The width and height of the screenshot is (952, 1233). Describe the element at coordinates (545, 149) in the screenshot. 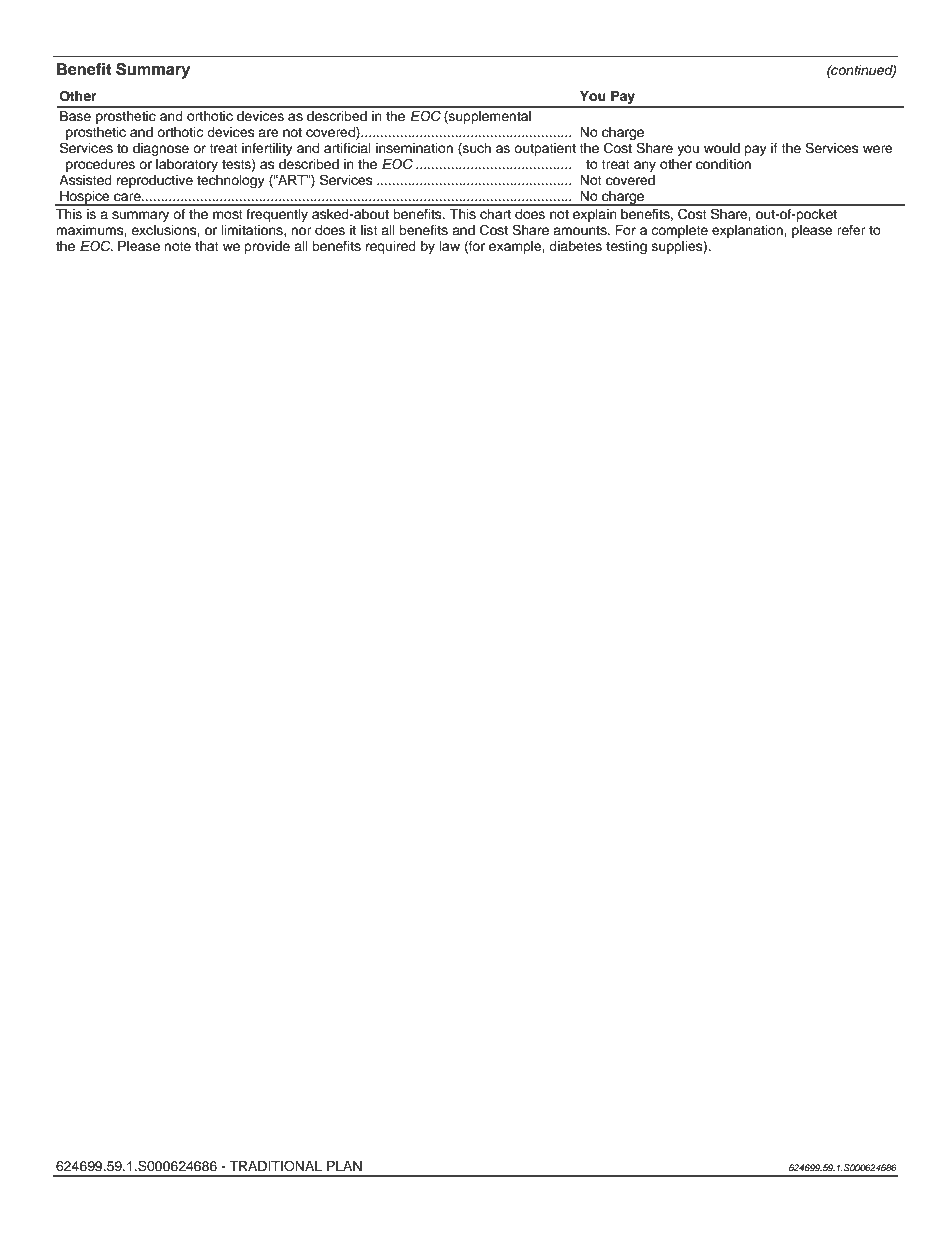

I see `outpatient` at that location.
